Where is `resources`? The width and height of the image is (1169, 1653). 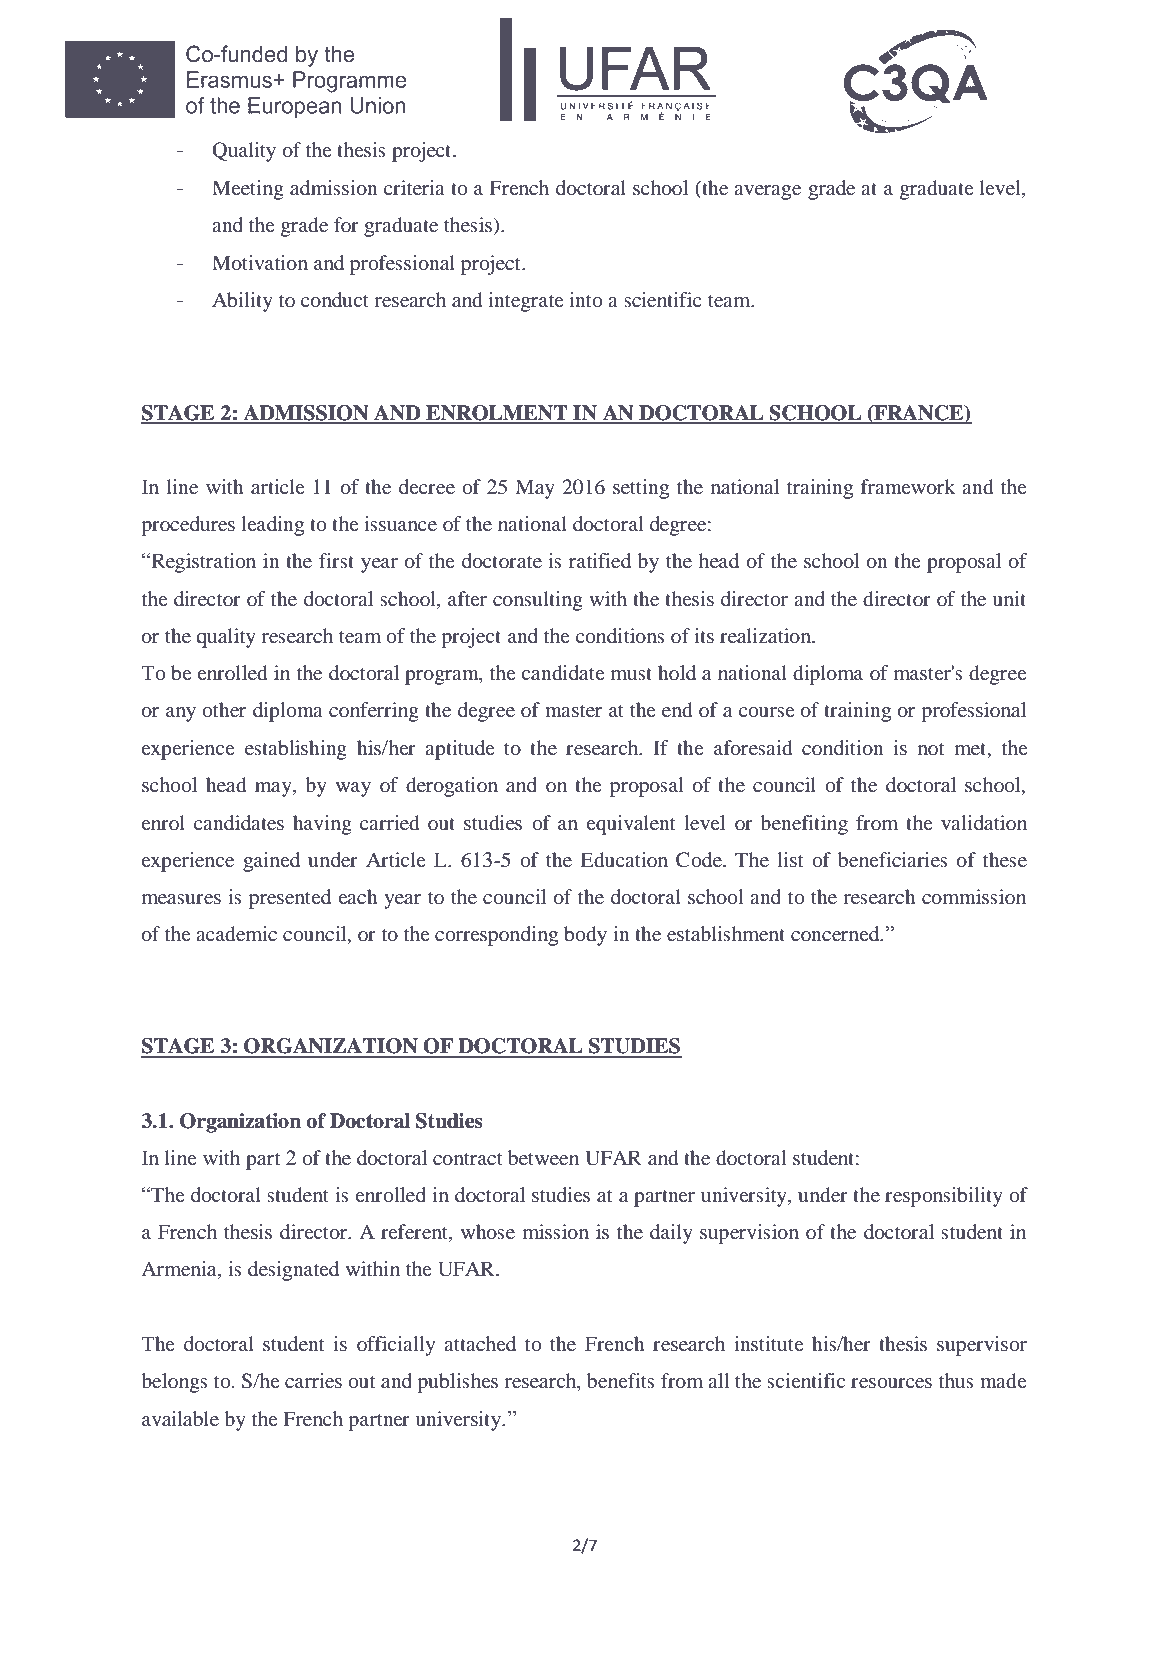
resources is located at coordinates (891, 1383).
